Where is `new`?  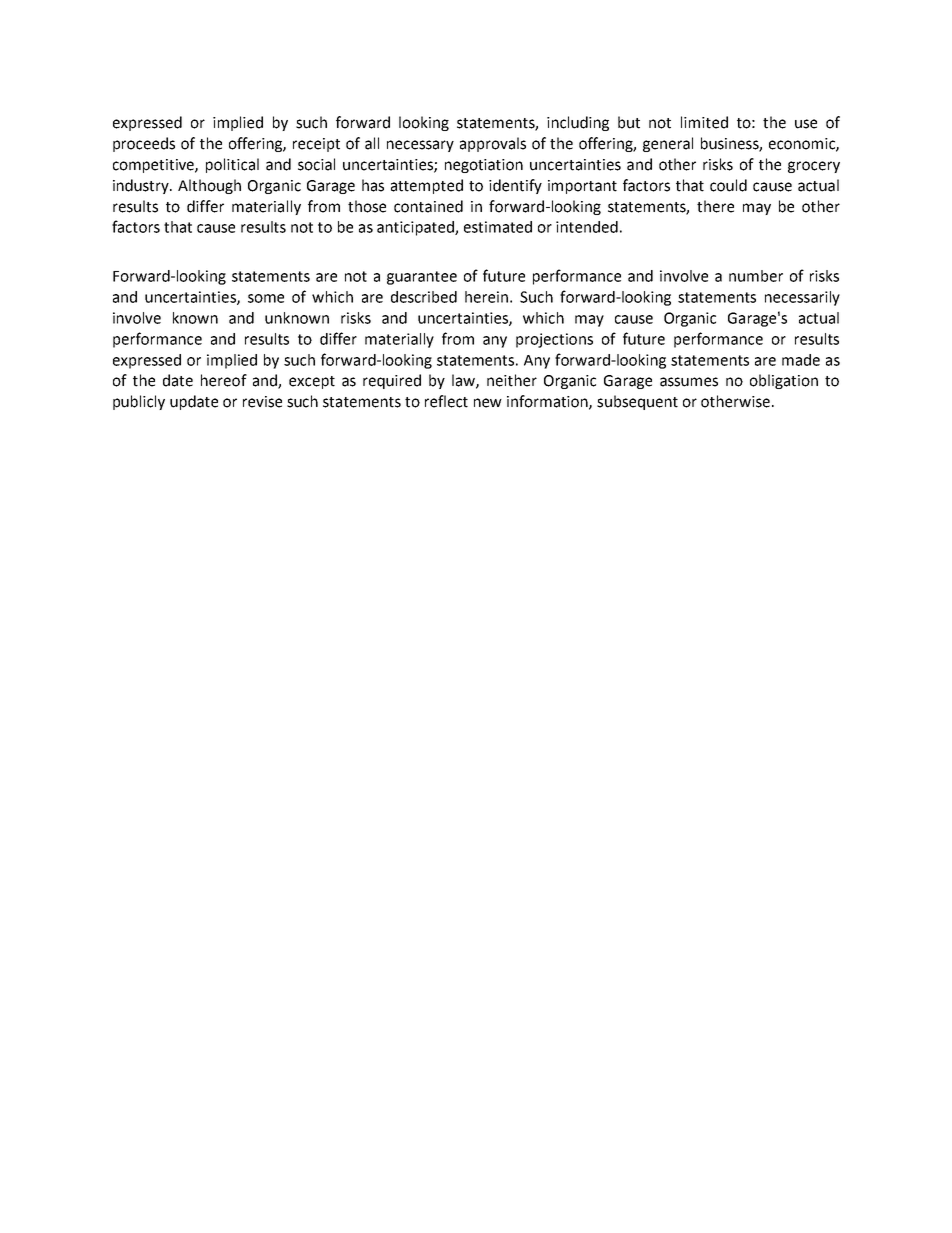 new is located at coordinates (488, 403).
